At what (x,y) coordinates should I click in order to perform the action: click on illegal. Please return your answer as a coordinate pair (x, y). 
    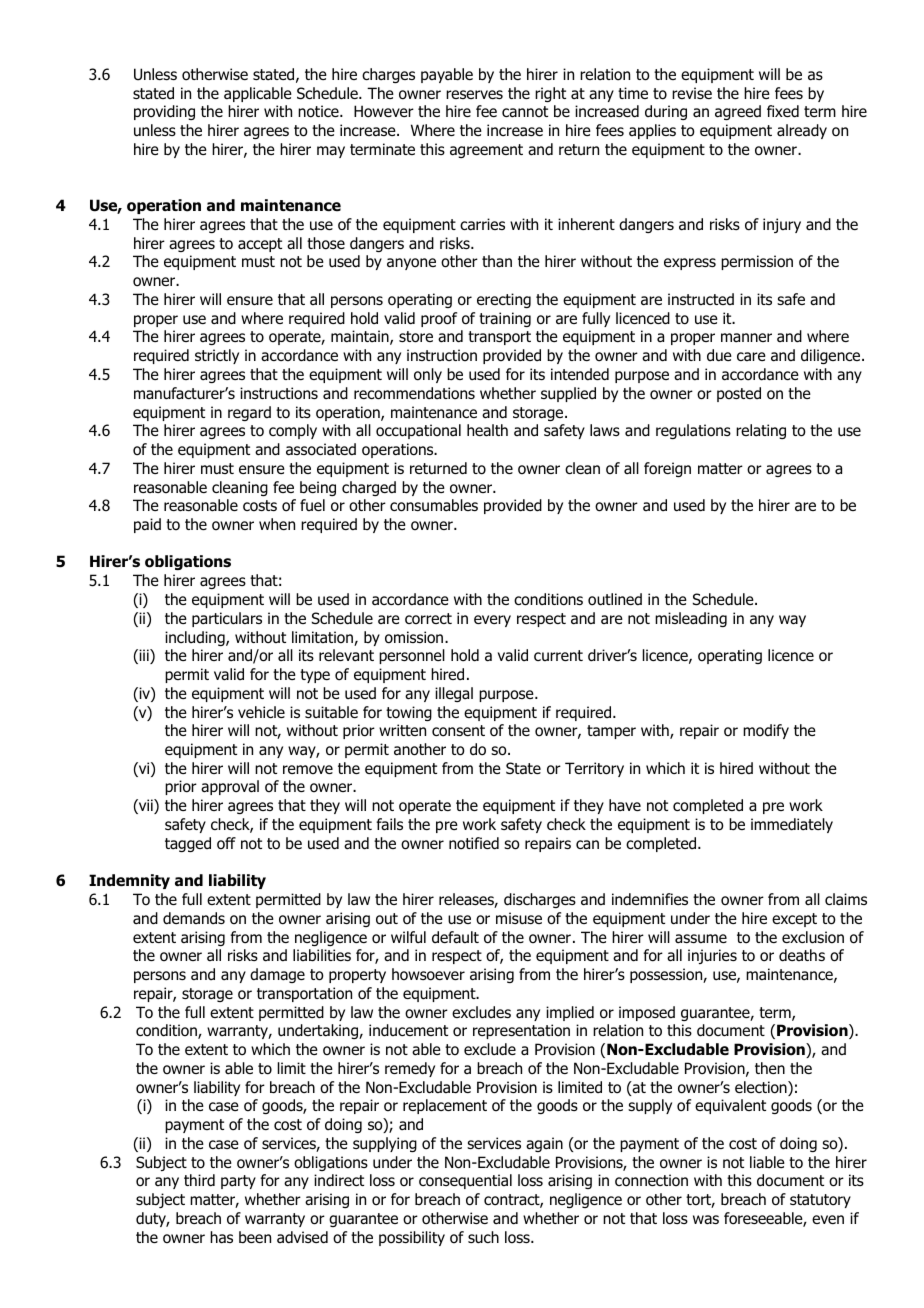
    Looking at the image, I should click on (454, 694).
